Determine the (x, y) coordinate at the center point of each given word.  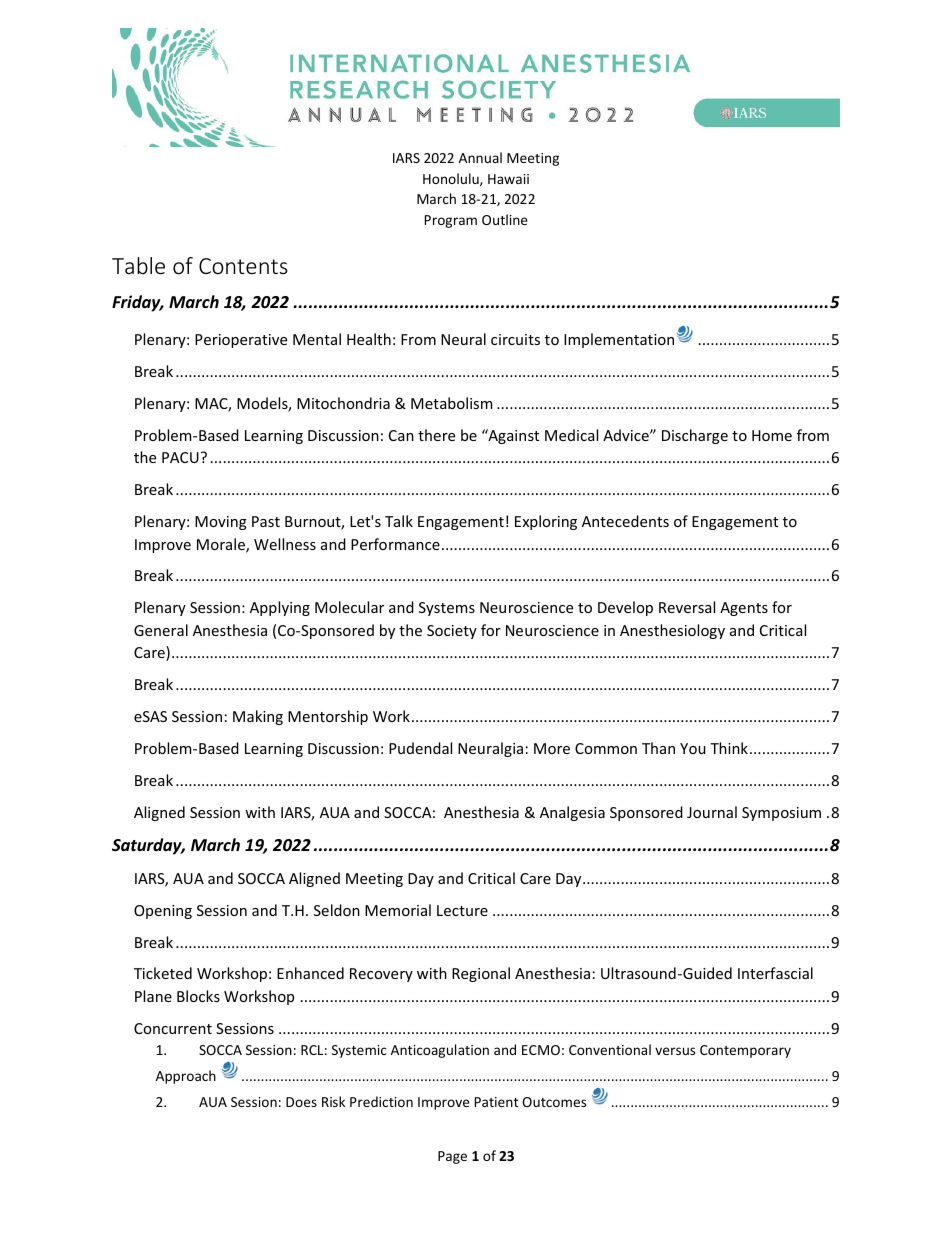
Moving (221, 523)
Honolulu (452, 179)
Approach (186, 1077)
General (161, 630)
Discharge (695, 436)
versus (675, 1051)
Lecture (462, 910)
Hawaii (508, 179)
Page (452, 1157)
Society (452, 632)
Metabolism (451, 403)
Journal (712, 812)
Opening (163, 912)
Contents (243, 266)
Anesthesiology (672, 631)
